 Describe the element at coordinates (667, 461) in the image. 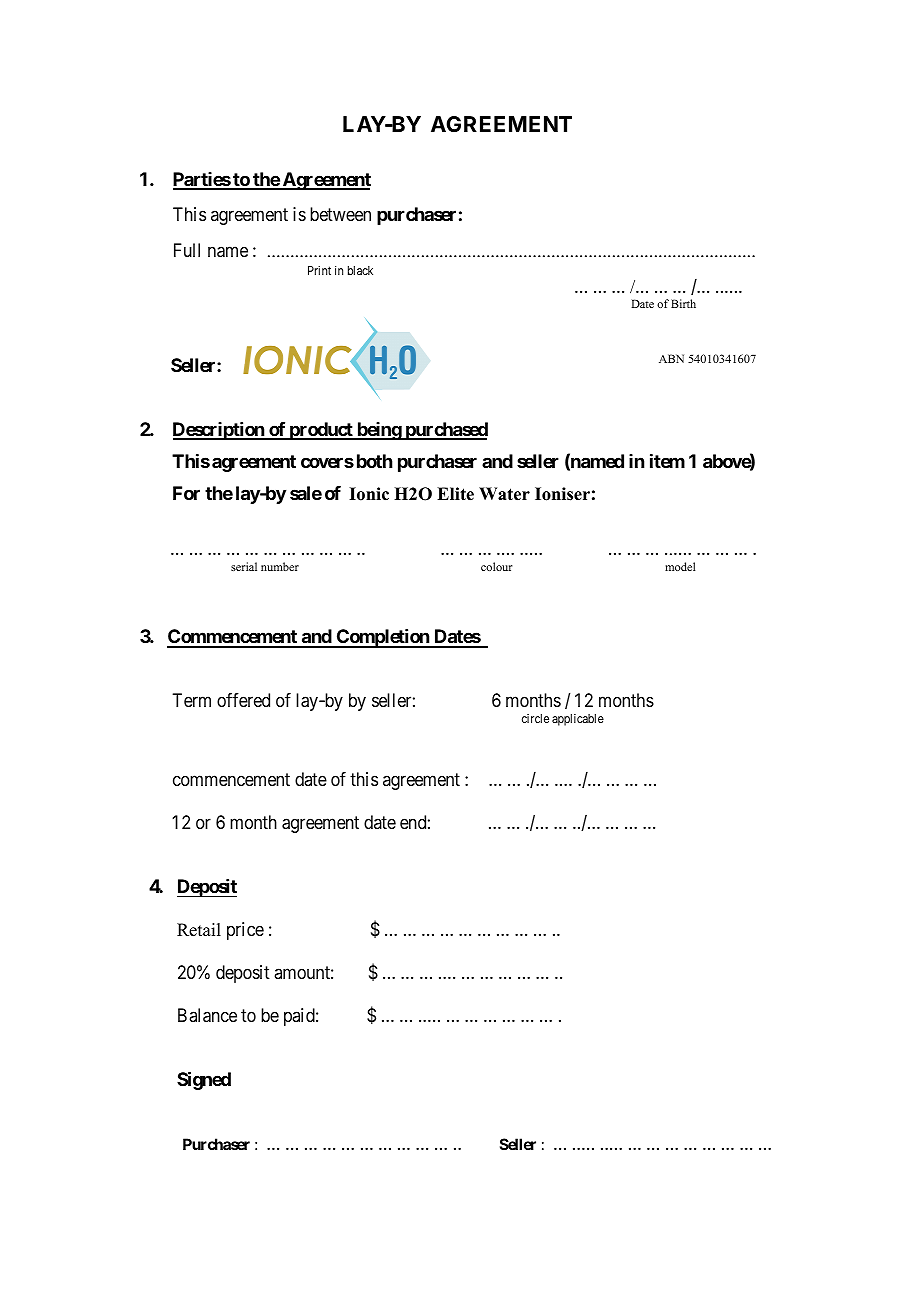

I see `item` at that location.
